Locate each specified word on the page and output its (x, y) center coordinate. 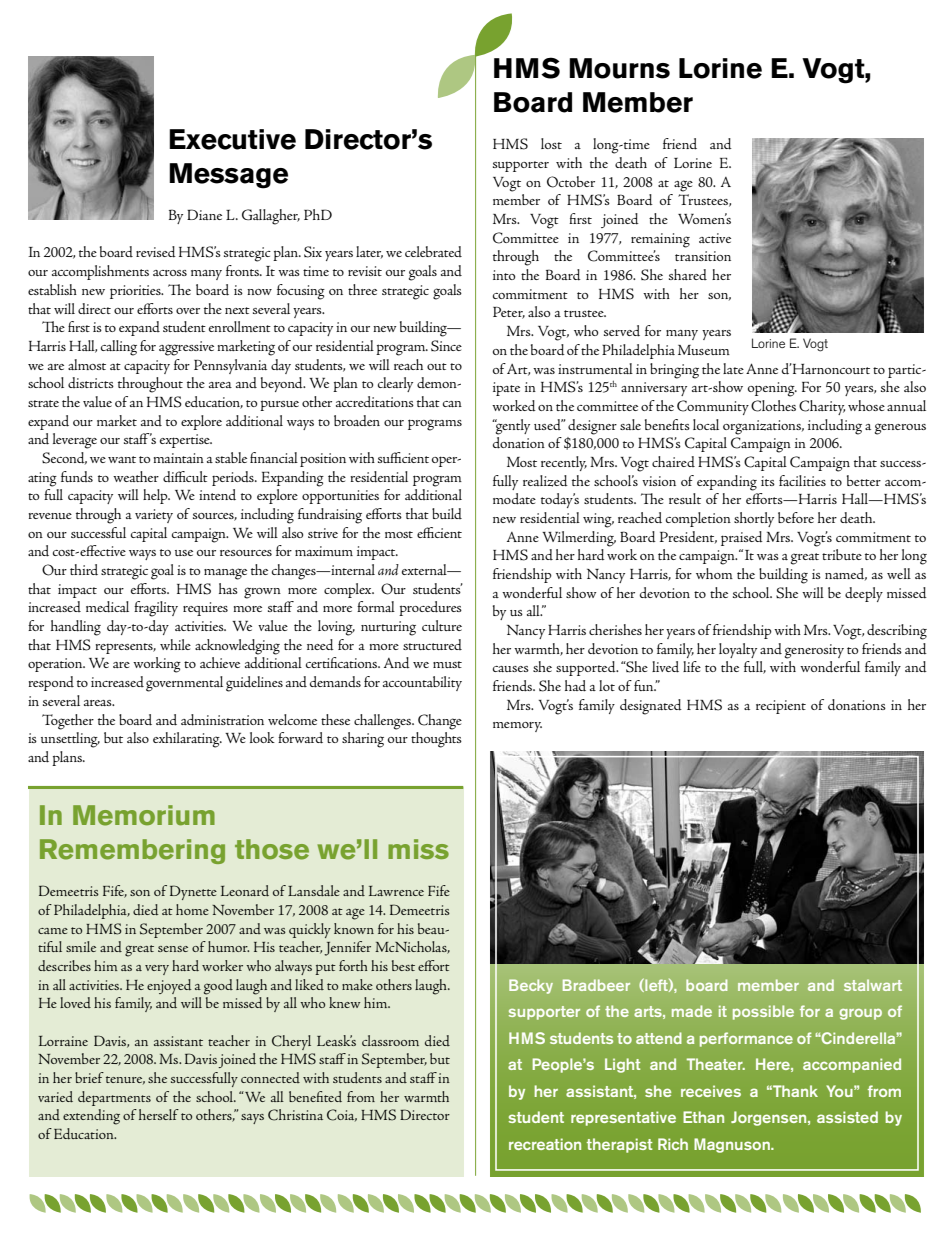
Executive (232, 139)
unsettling (70, 740)
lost (551, 143)
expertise (186, 441)
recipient (781, 707)
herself (159, 1114)
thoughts (436, 740)
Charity (822, 407)
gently (511, 427)
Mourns (619, 68)
